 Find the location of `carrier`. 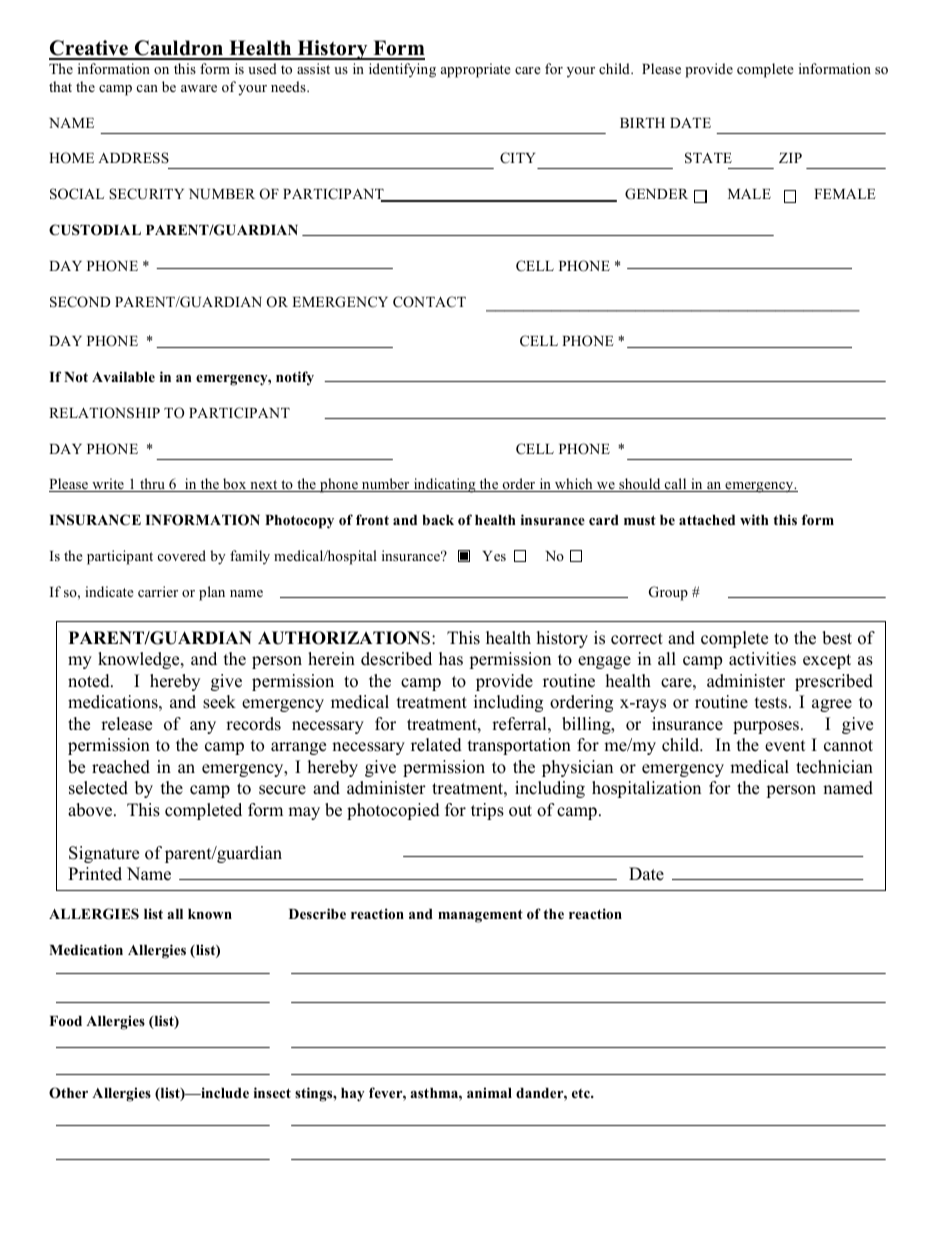

carrier is located at coordinates (158, 591).
